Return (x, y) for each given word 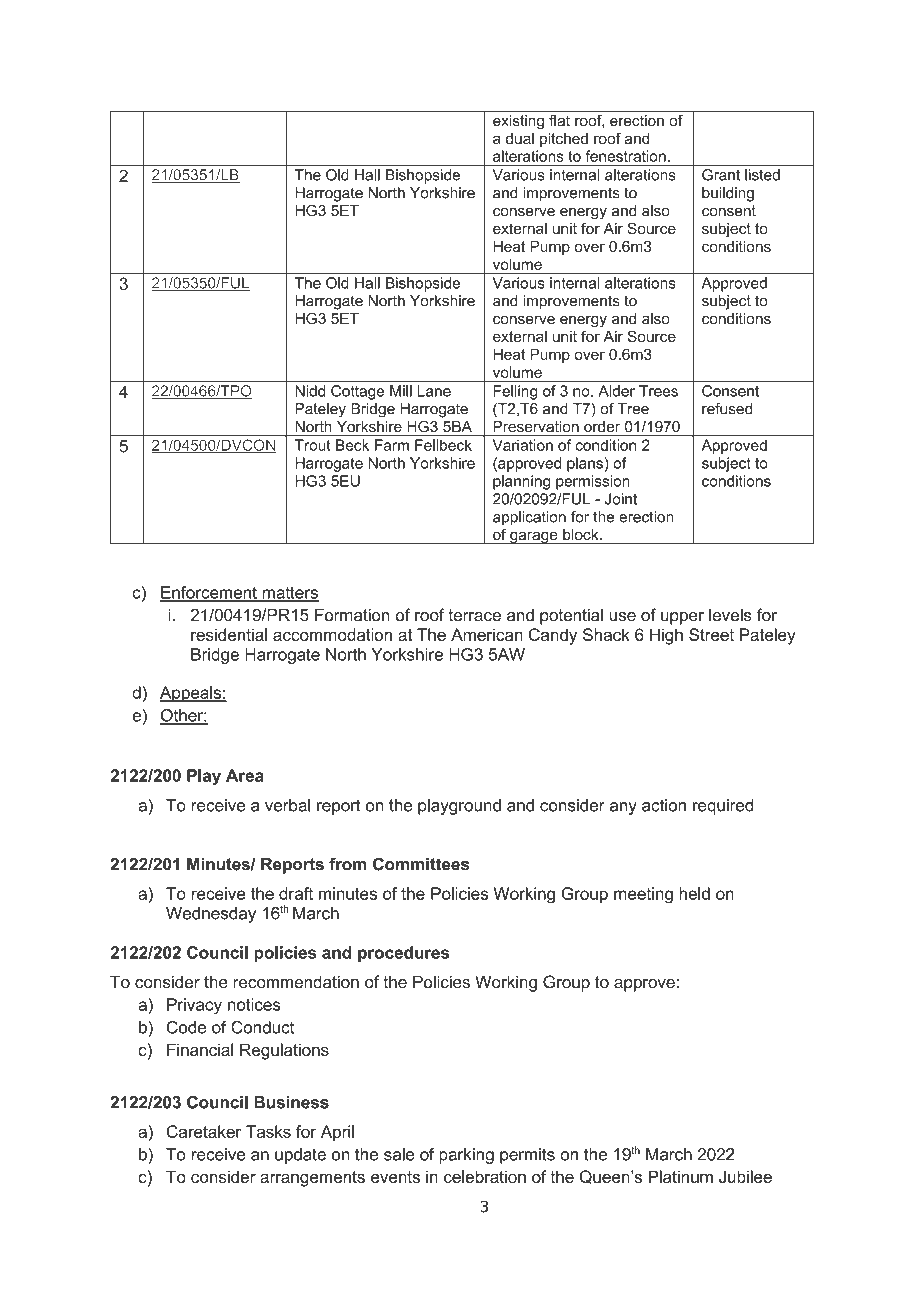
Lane (434, 391)
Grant (721, 175)
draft (296, 893)
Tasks (268, 1131)
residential (229, 634)
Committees (421, 864)
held (694, 893)
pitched (564, 140)
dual (520, 138)
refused (727, 409)
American (487, 634)
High (666, 636)
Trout (312, 445)
